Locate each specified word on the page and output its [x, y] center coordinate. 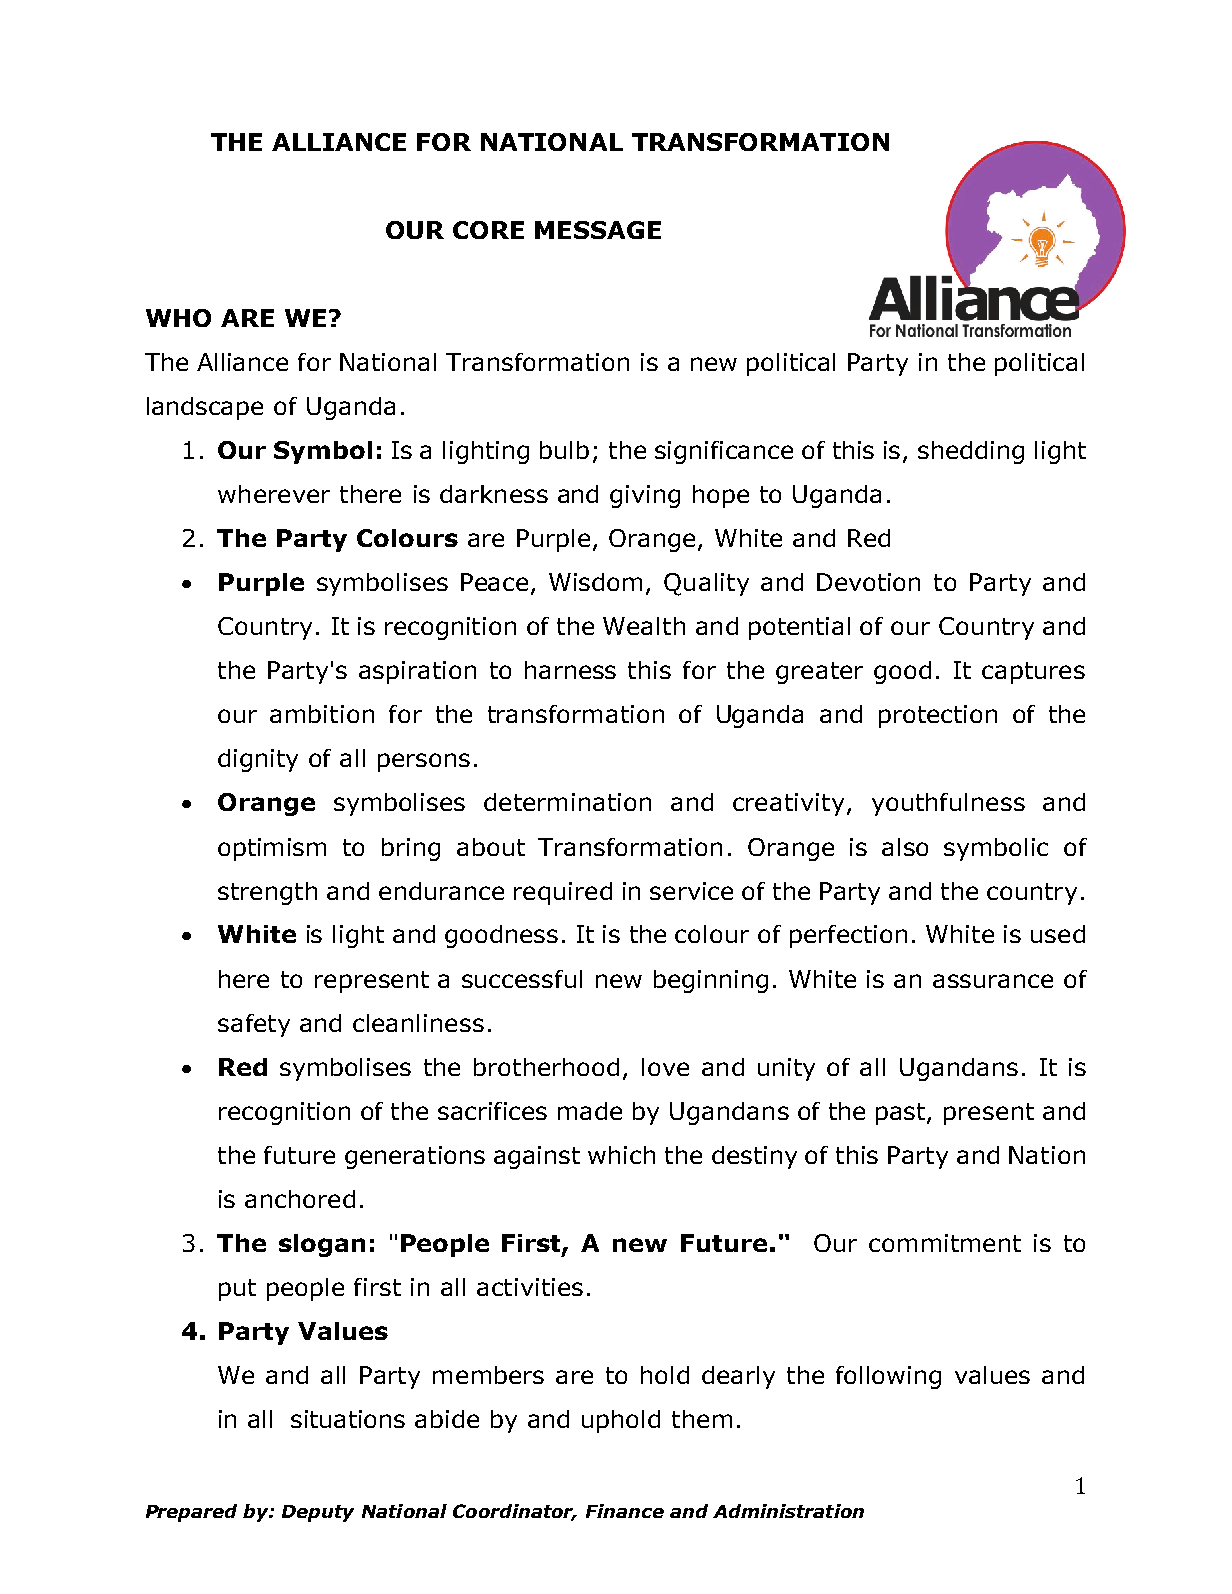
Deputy [318, 1513]
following [888, 1377]
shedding [971, 452]
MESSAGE [598, 230]
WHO [178, 318]
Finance [625, 1511]
